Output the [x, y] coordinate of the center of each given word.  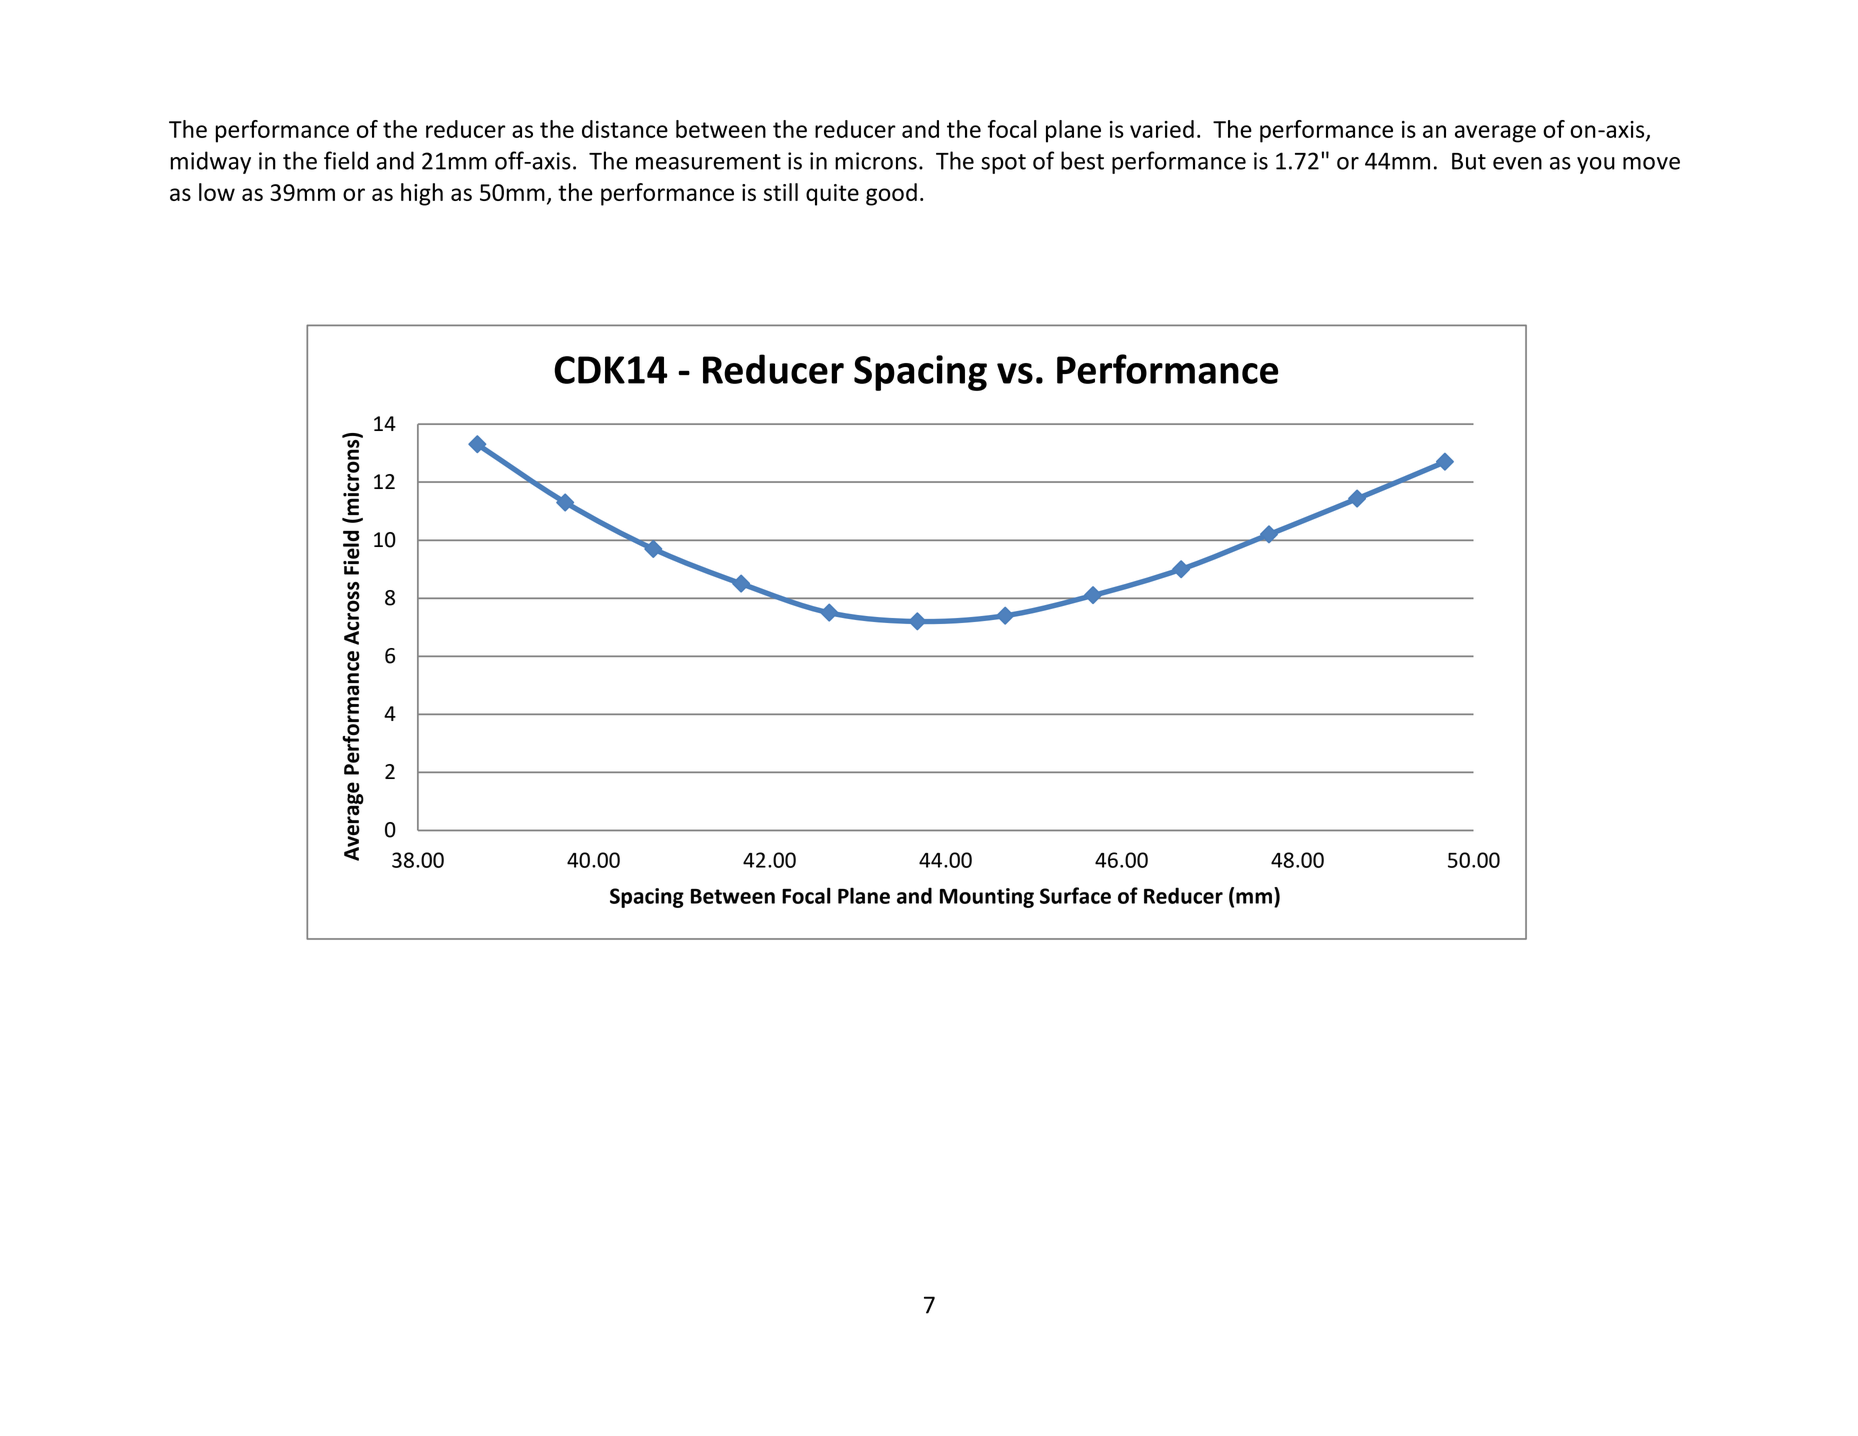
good [891, 194]
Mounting [987, 898]
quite [832, 195]
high [422, 194]
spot [1003, 164]
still [781, 192]
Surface [1075, 895]
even [1517, 163]
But [1469, 161]
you [1596, 165]
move [1651, 163]
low [217, 192]
